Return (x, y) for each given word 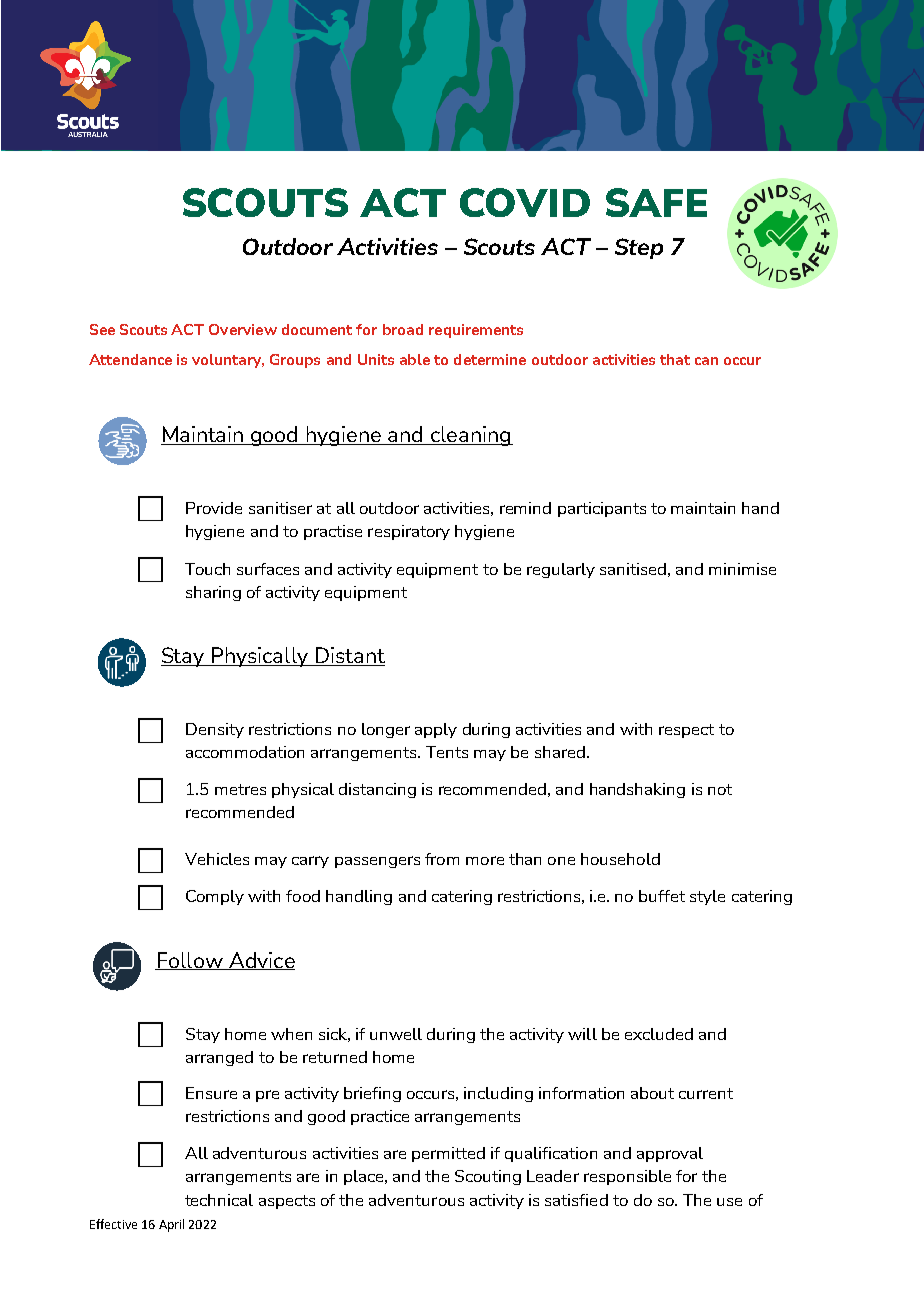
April (171, 1225)
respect (686, 731)
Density (215, 730)
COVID (525, 202)
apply (436, 730)
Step (639, 248)
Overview (243, 329)
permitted (448, 1154)
